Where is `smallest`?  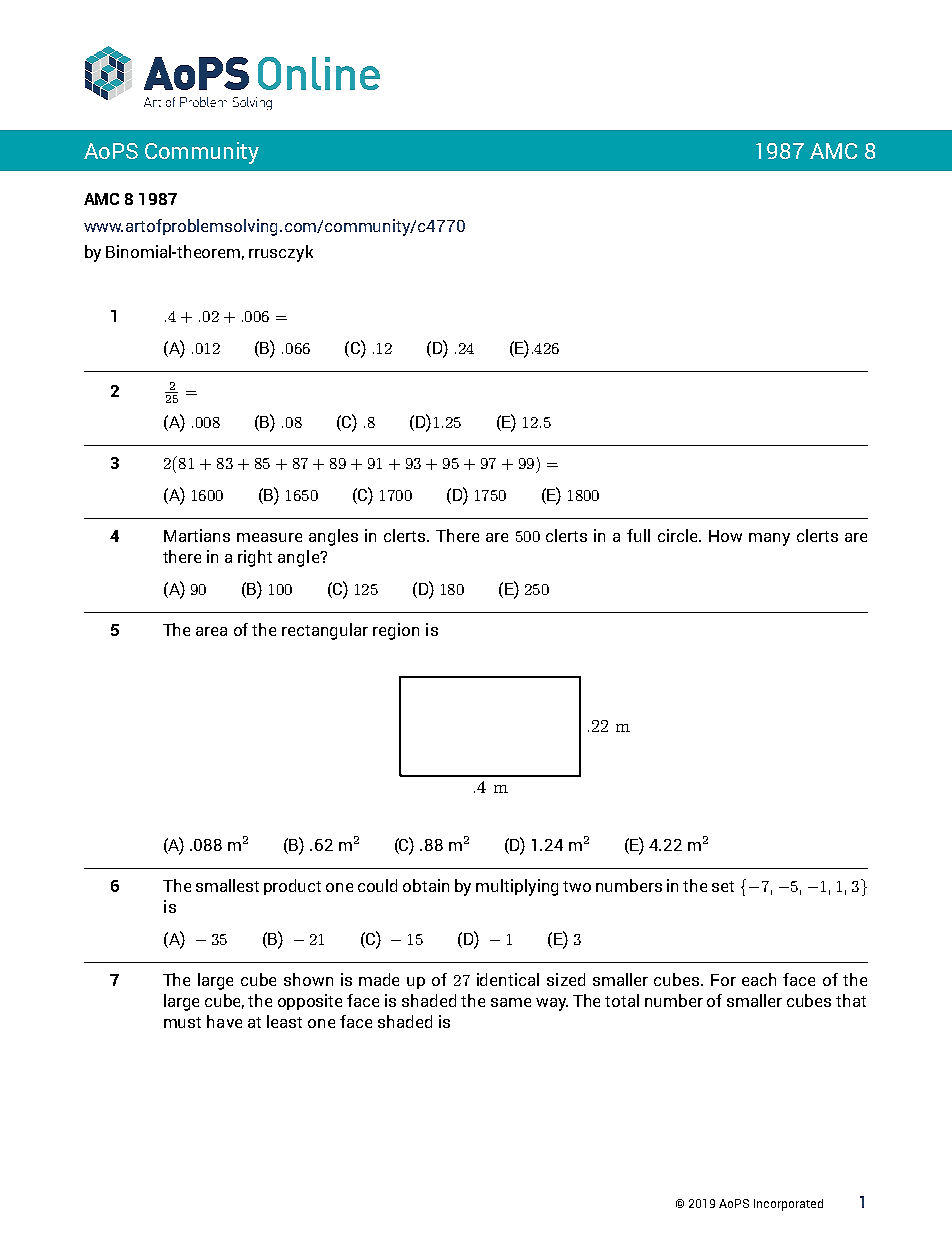 smallest is located at coordinates (227, 885).
